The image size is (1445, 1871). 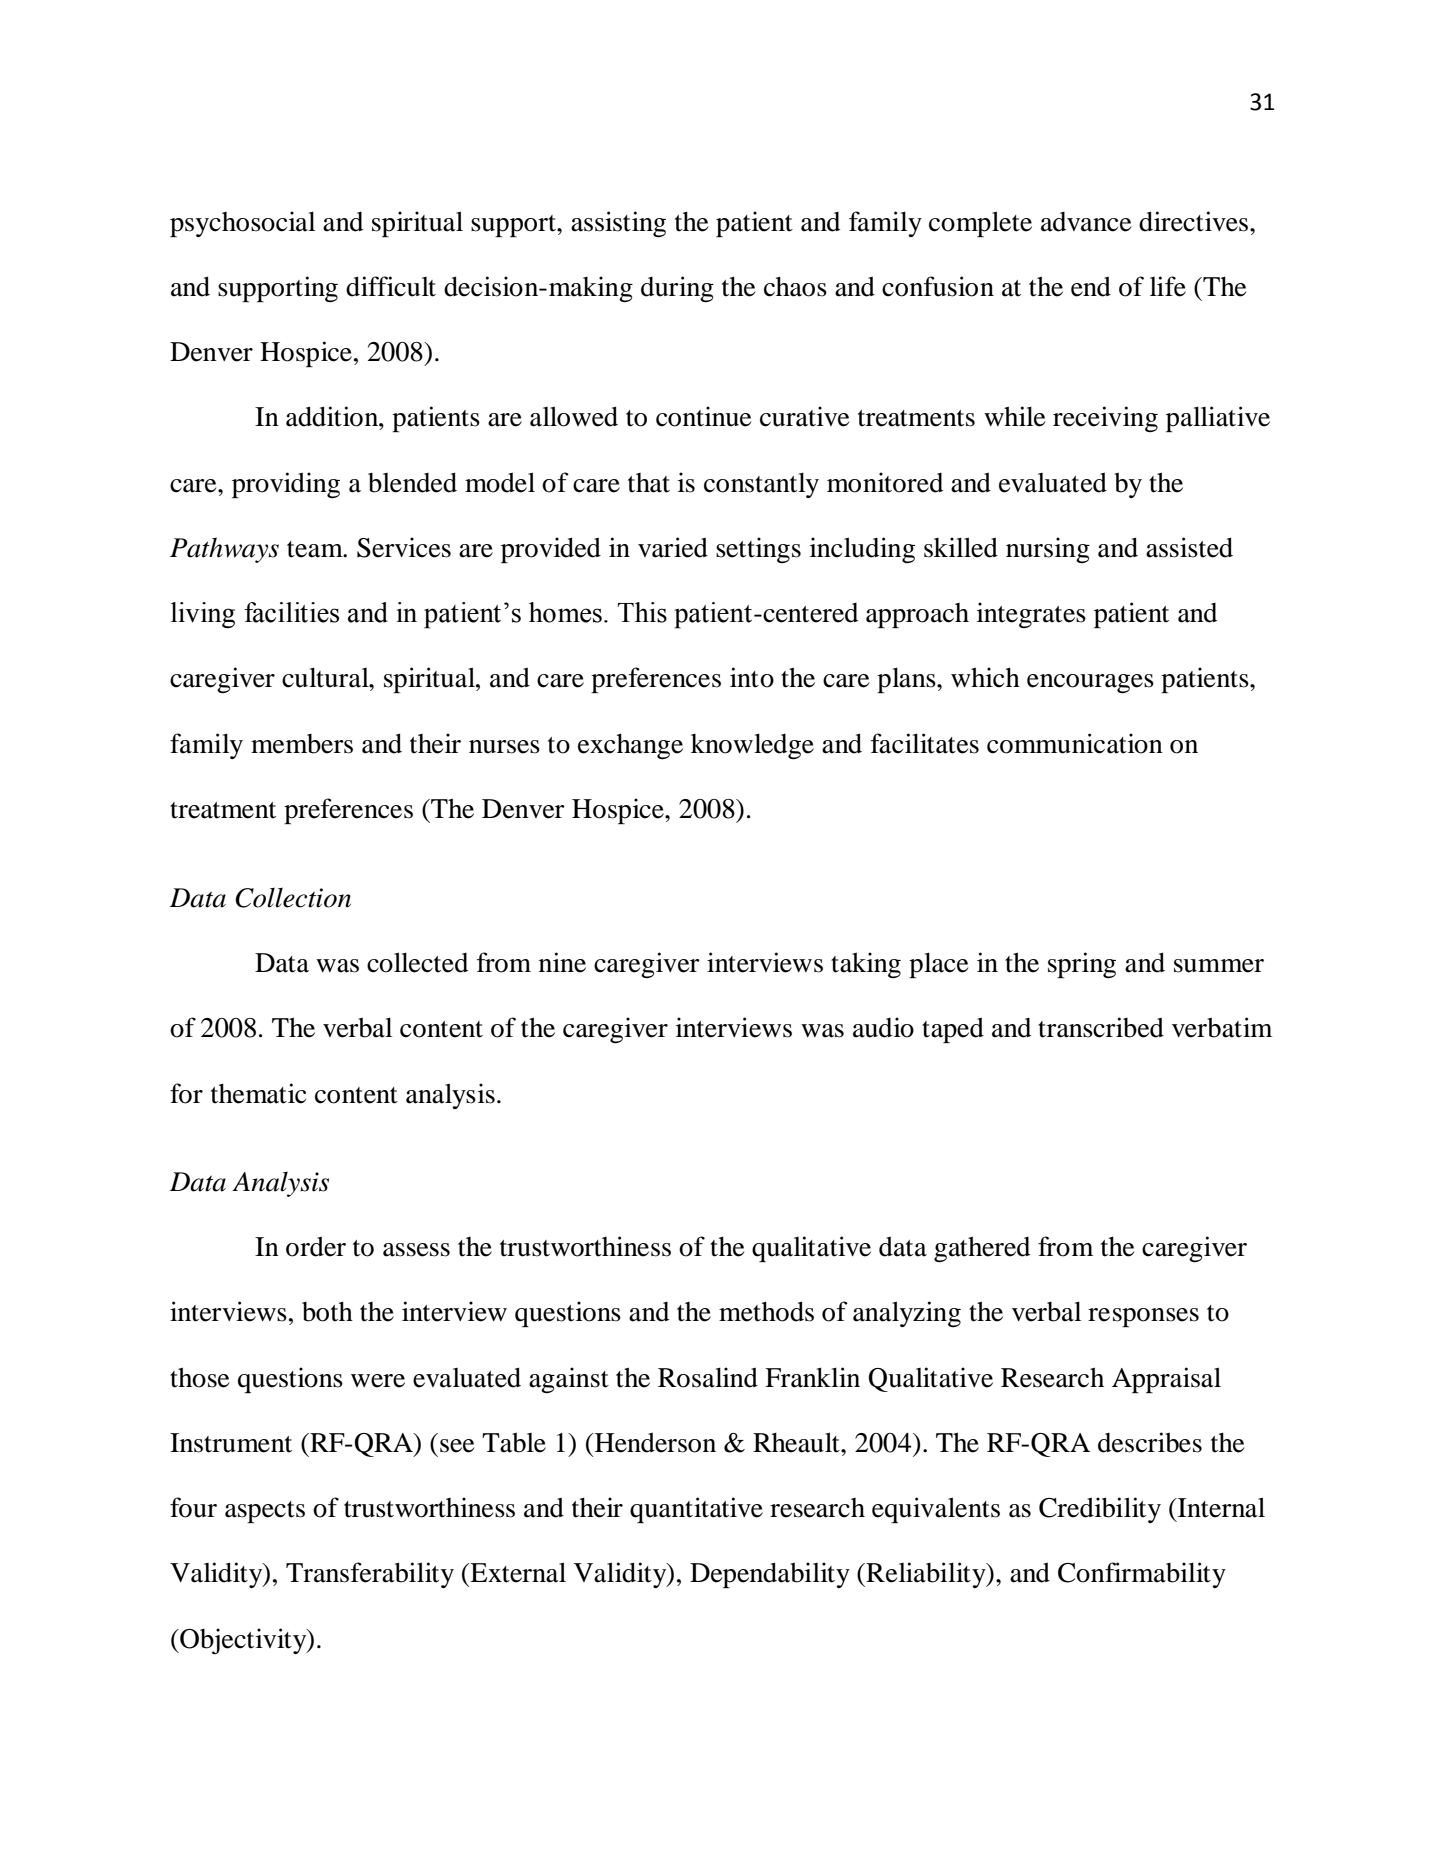 I want to click on during, so click(x=677, y=289).
